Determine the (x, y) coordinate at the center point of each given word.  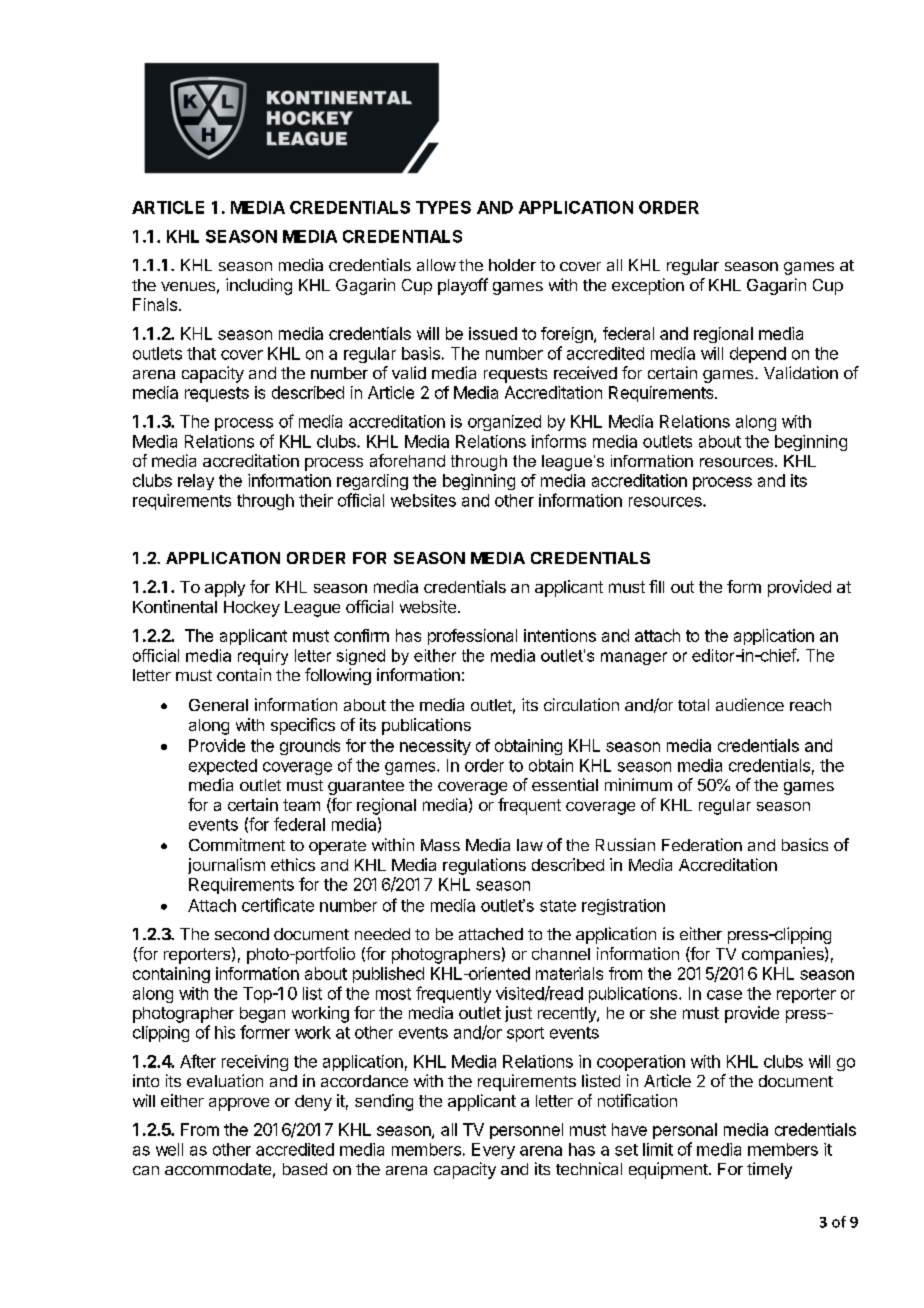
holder (512, 265)
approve (239, 1104)
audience (750, 704)
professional (472, 637)
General (218, 705)
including (259, 286)
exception (648, 286)
